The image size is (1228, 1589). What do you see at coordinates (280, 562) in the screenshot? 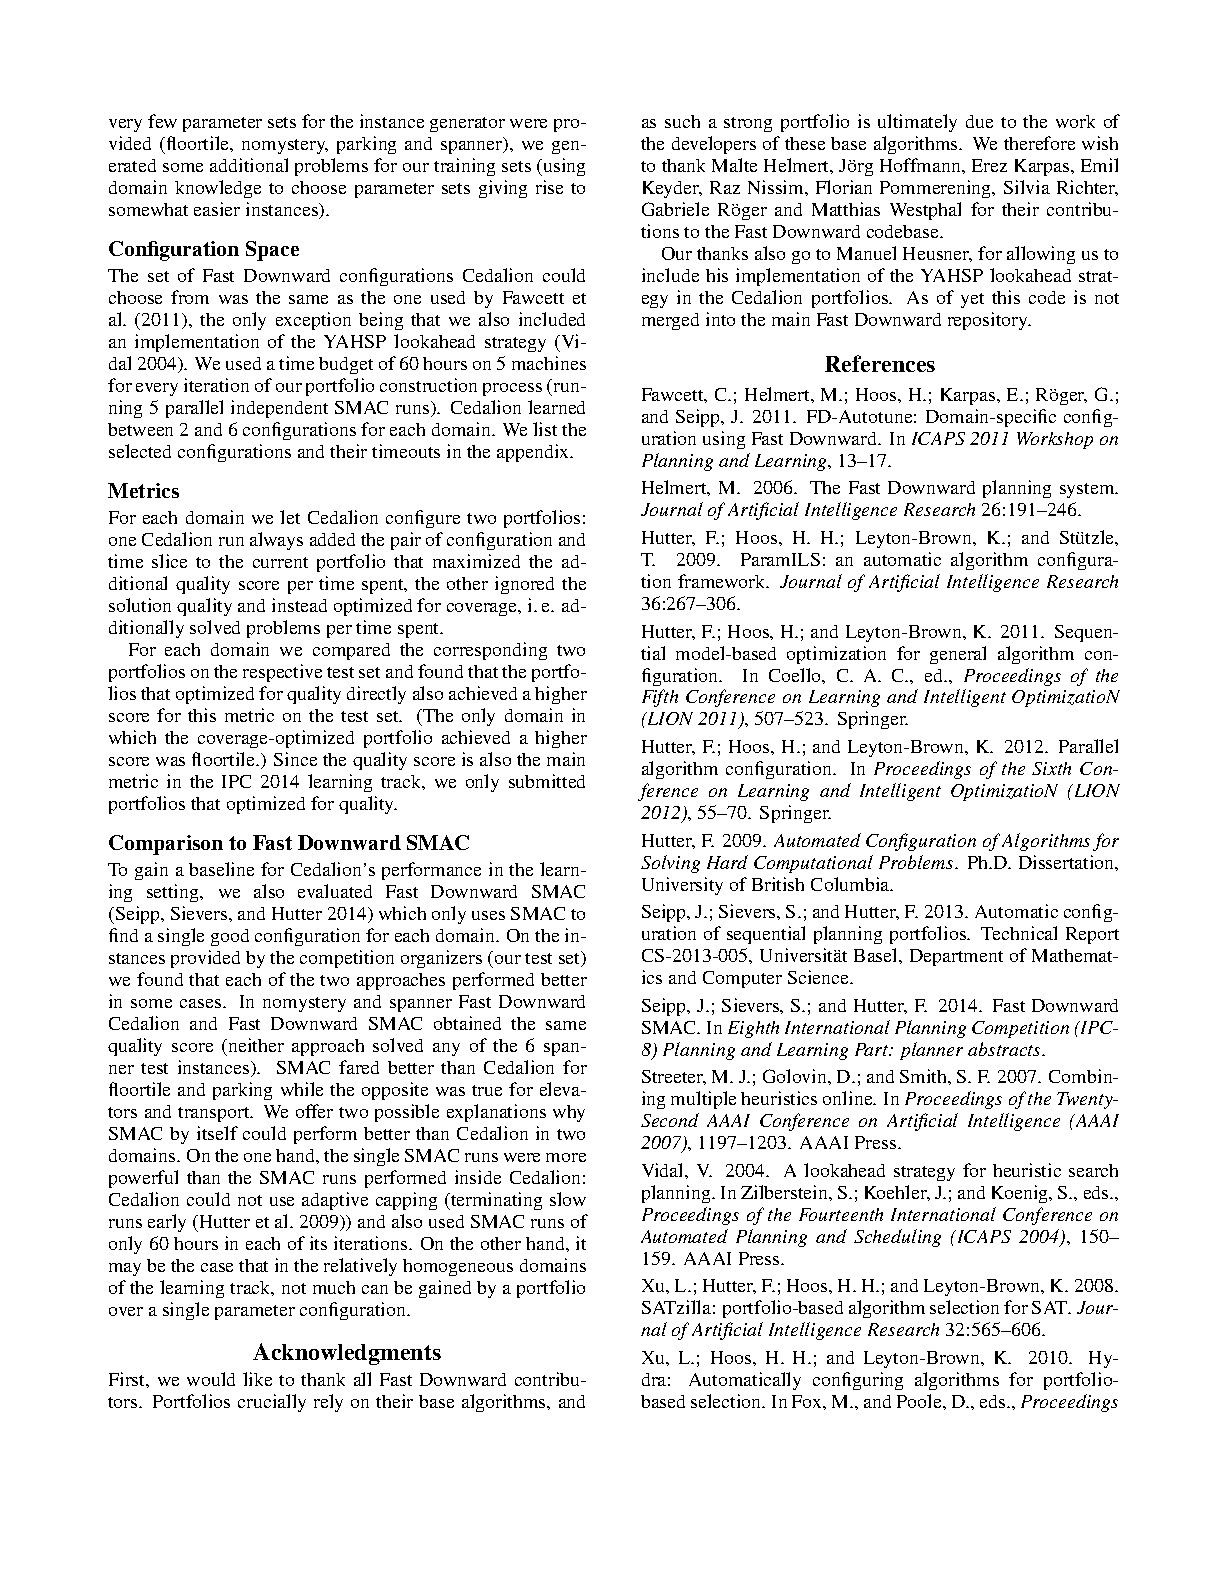
I see `current` at bounding box center [280, 562].
